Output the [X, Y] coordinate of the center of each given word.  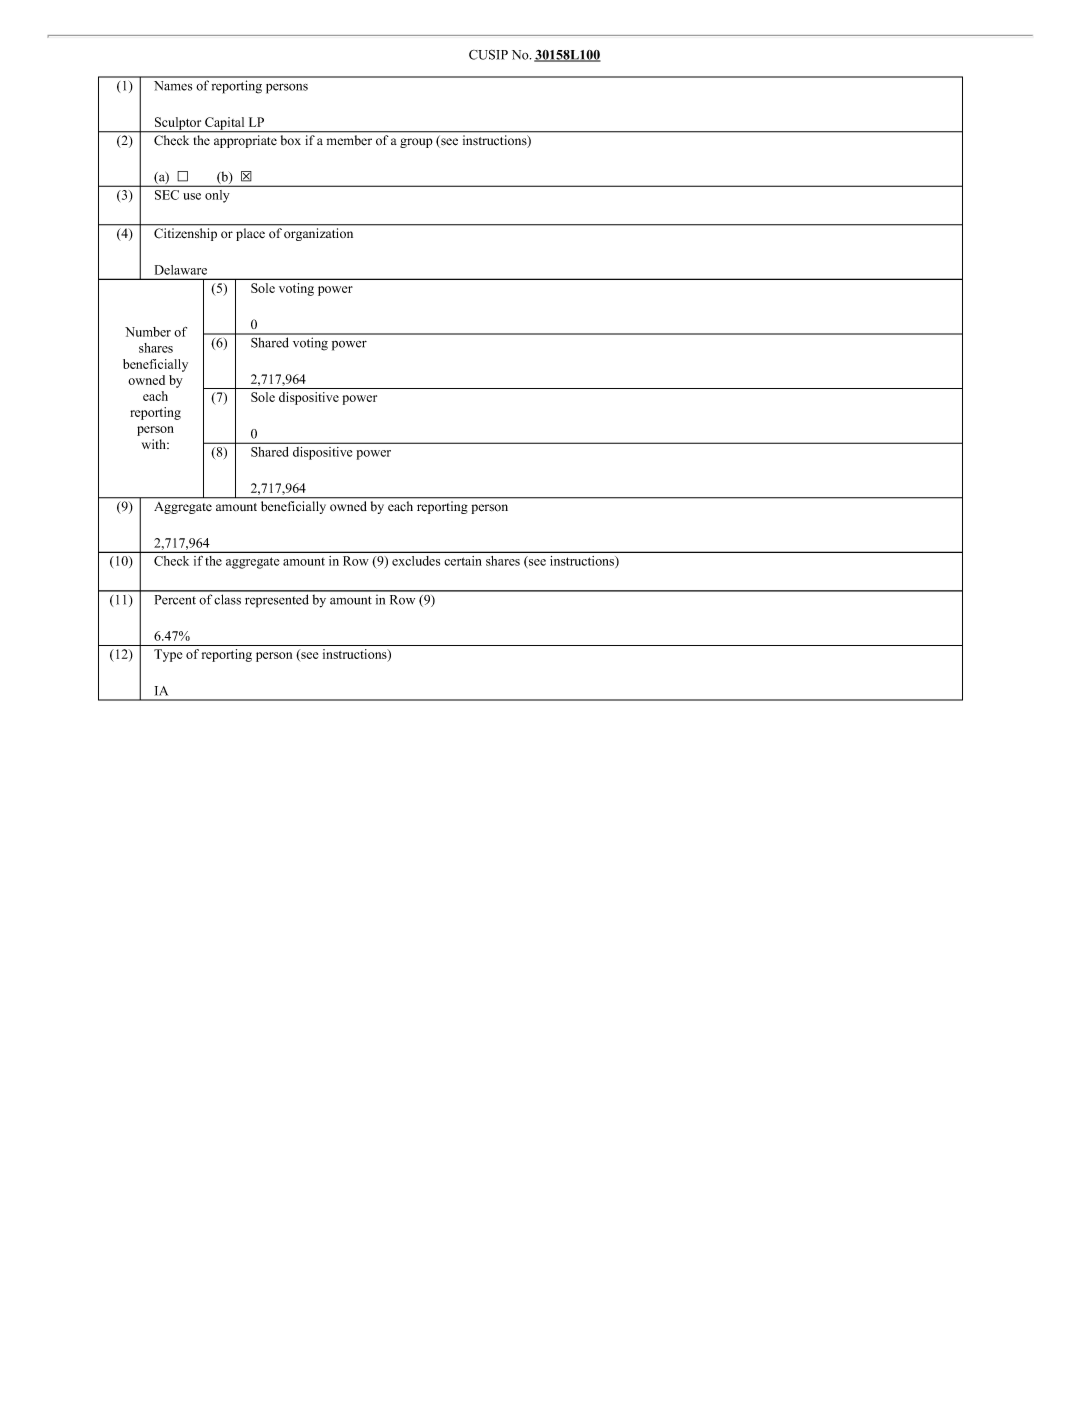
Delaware [181, 270]
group [416, 143]
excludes [416, 561]
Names [173, 86]
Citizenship [185, 234]
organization [318, 234]
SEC [167, 195]
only [217, 196]
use [192, 196]
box [291, 140]
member [349, 140]
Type [168, 655]
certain [463, 561]
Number [148, 332]
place [250, 234]
